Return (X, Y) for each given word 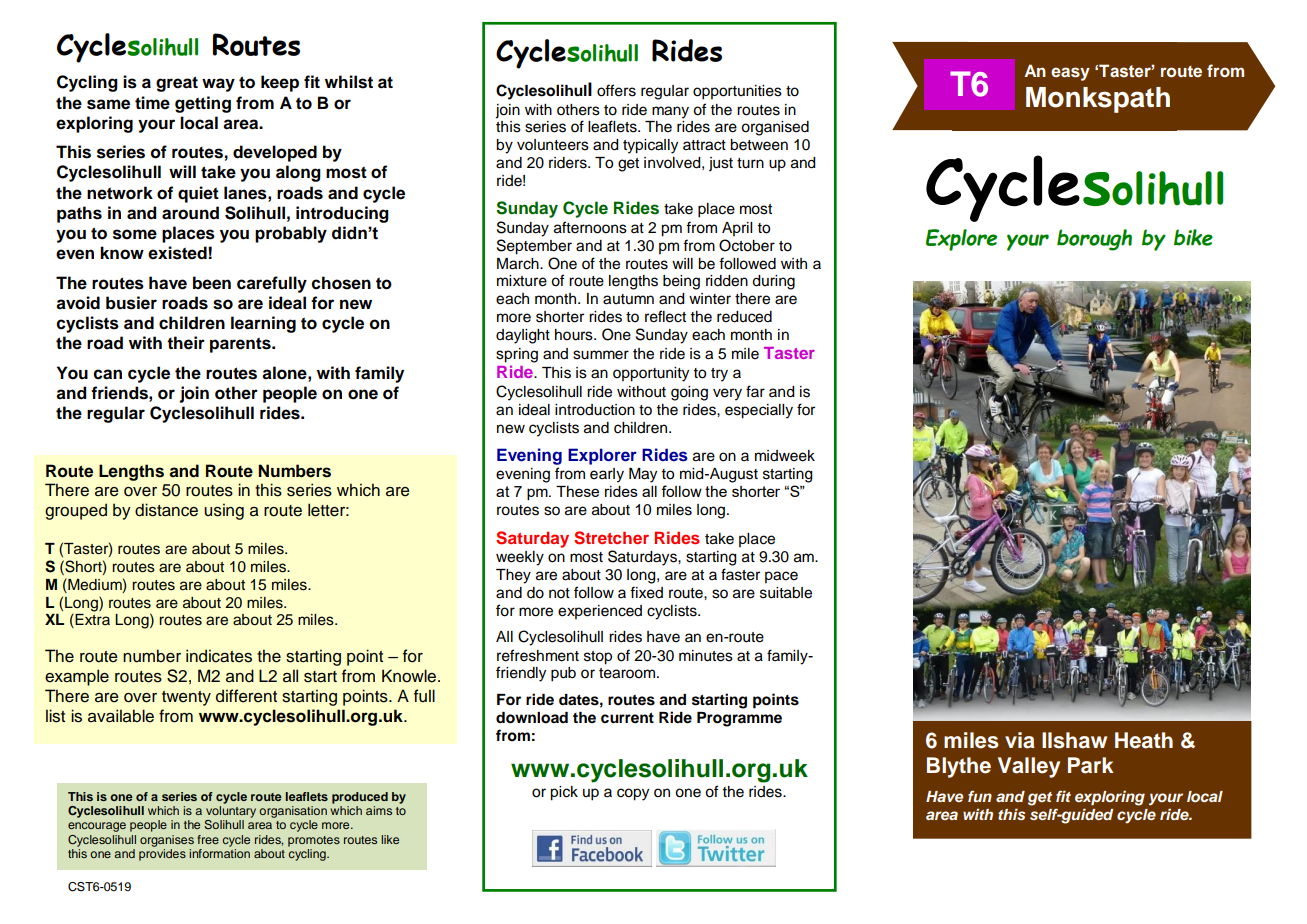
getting (203, 104)
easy (1070, 74)
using (224, 511)
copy (633, 794)
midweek (785, 456)
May (643, 475)
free (208, 839)
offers (616, 90)
